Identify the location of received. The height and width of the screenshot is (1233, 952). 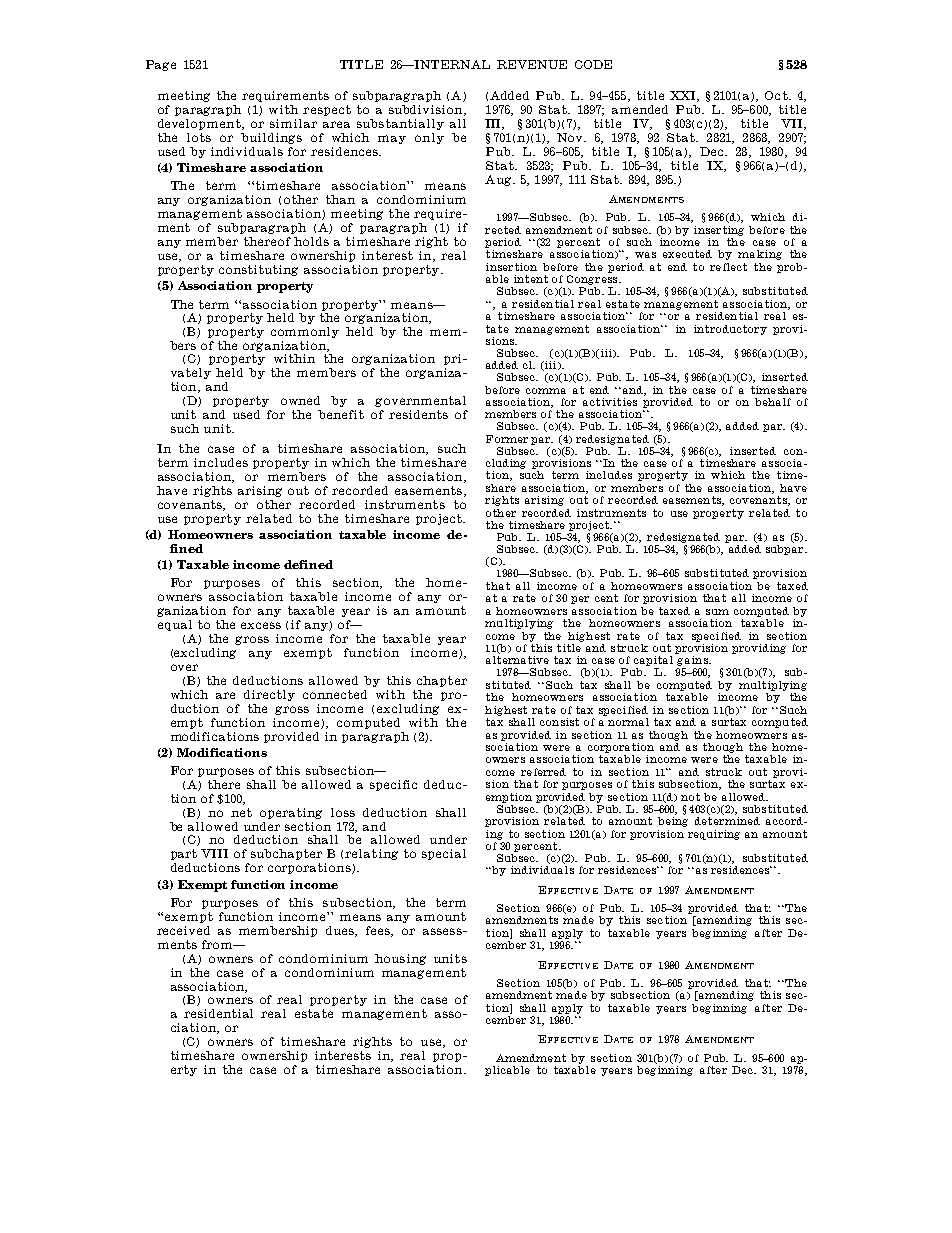
(183, 930).
